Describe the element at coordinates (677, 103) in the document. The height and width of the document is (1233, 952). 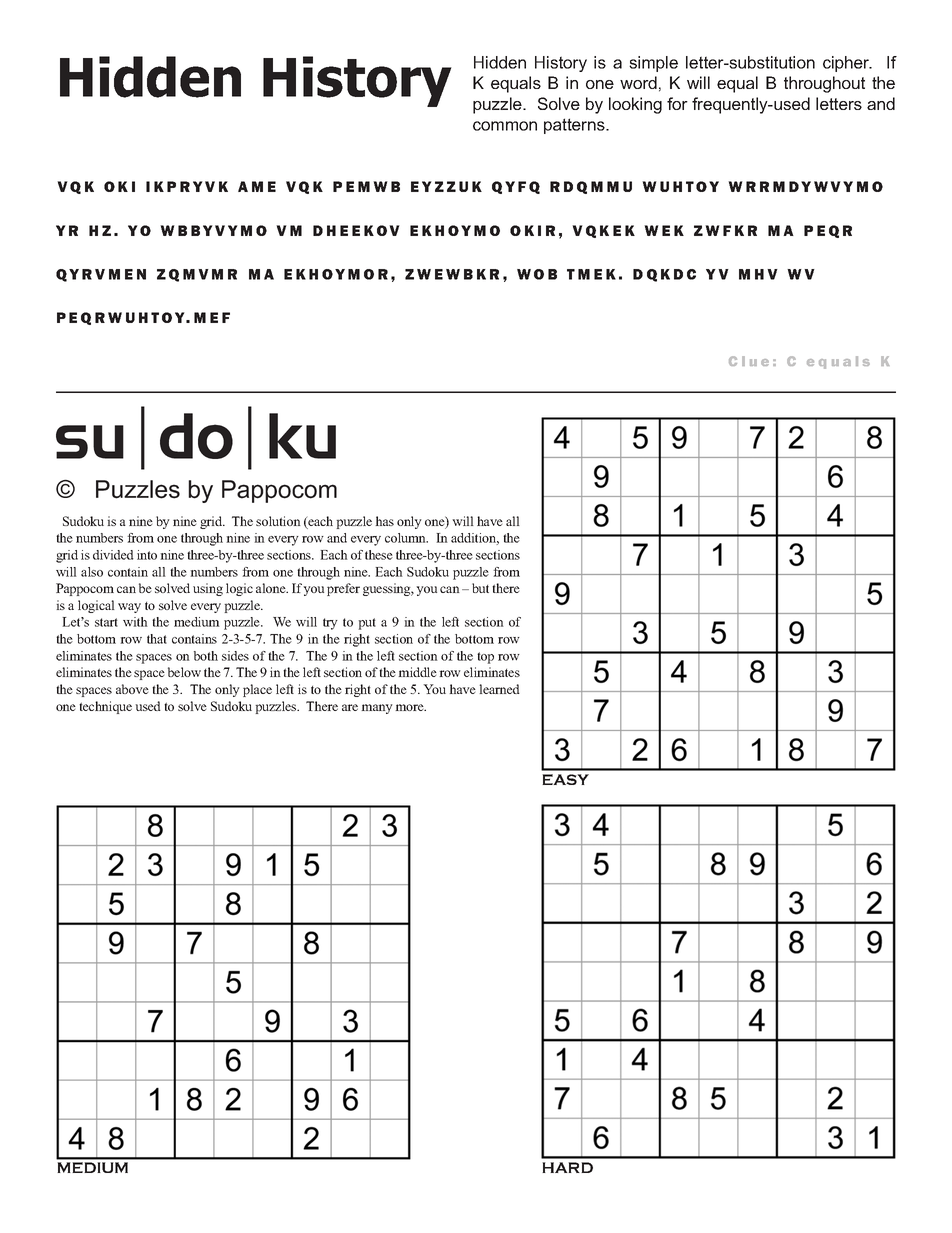
I see `for` at that location.
